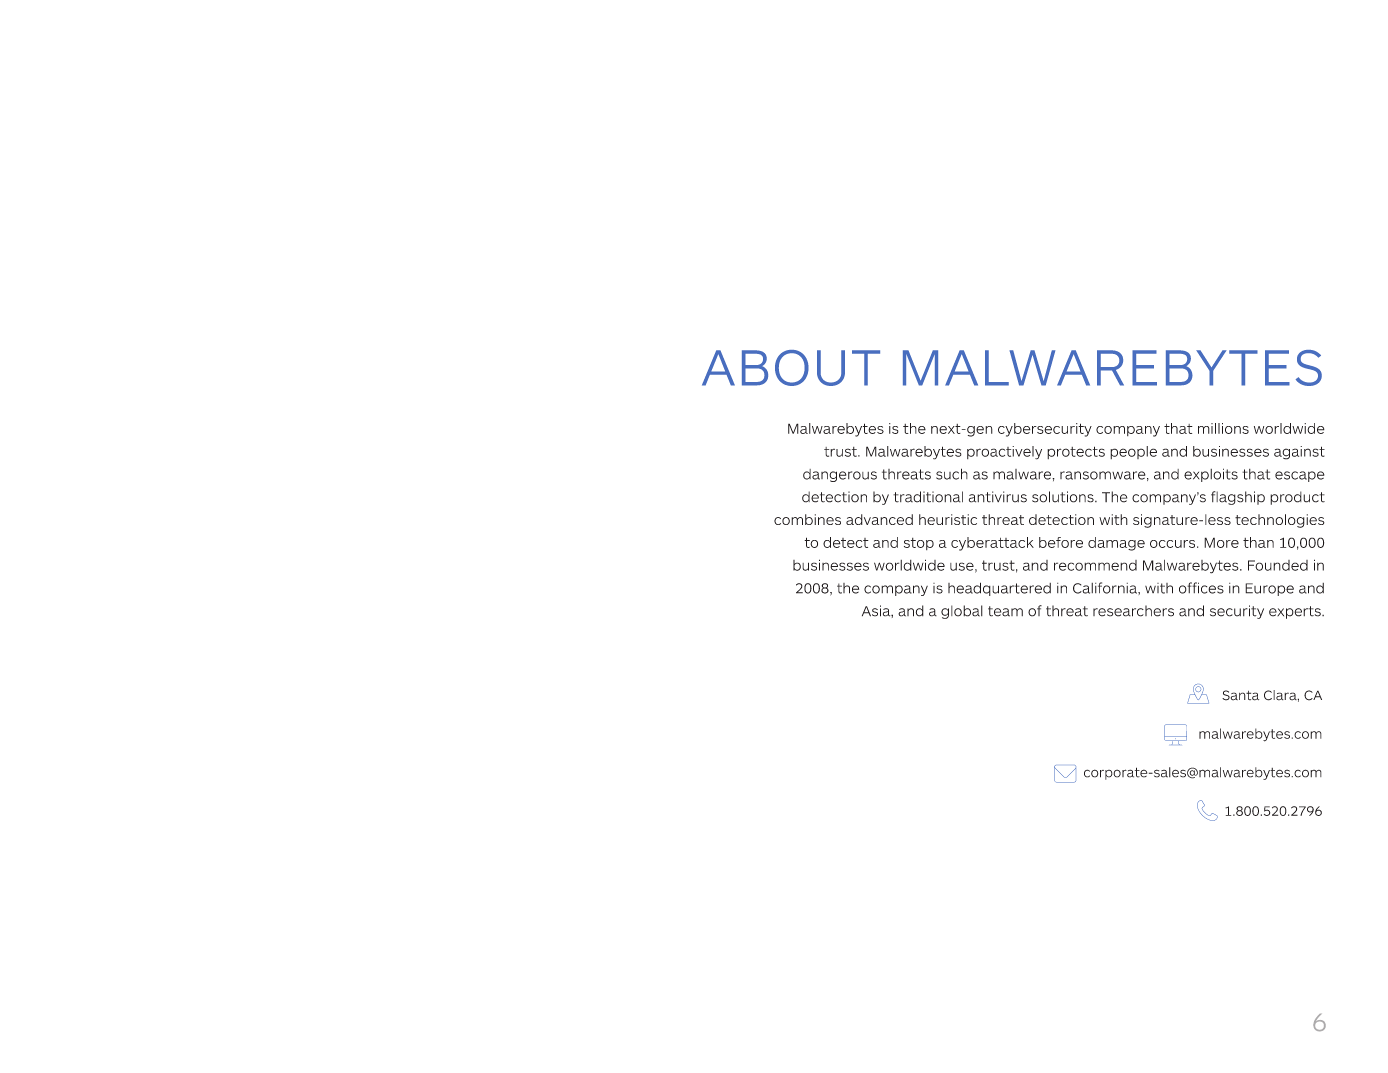 The width and height of the screenshot is (1388, 1073). Describe the element at coordinates (1005, 611) in the screenshot. I see `team` at that location.
